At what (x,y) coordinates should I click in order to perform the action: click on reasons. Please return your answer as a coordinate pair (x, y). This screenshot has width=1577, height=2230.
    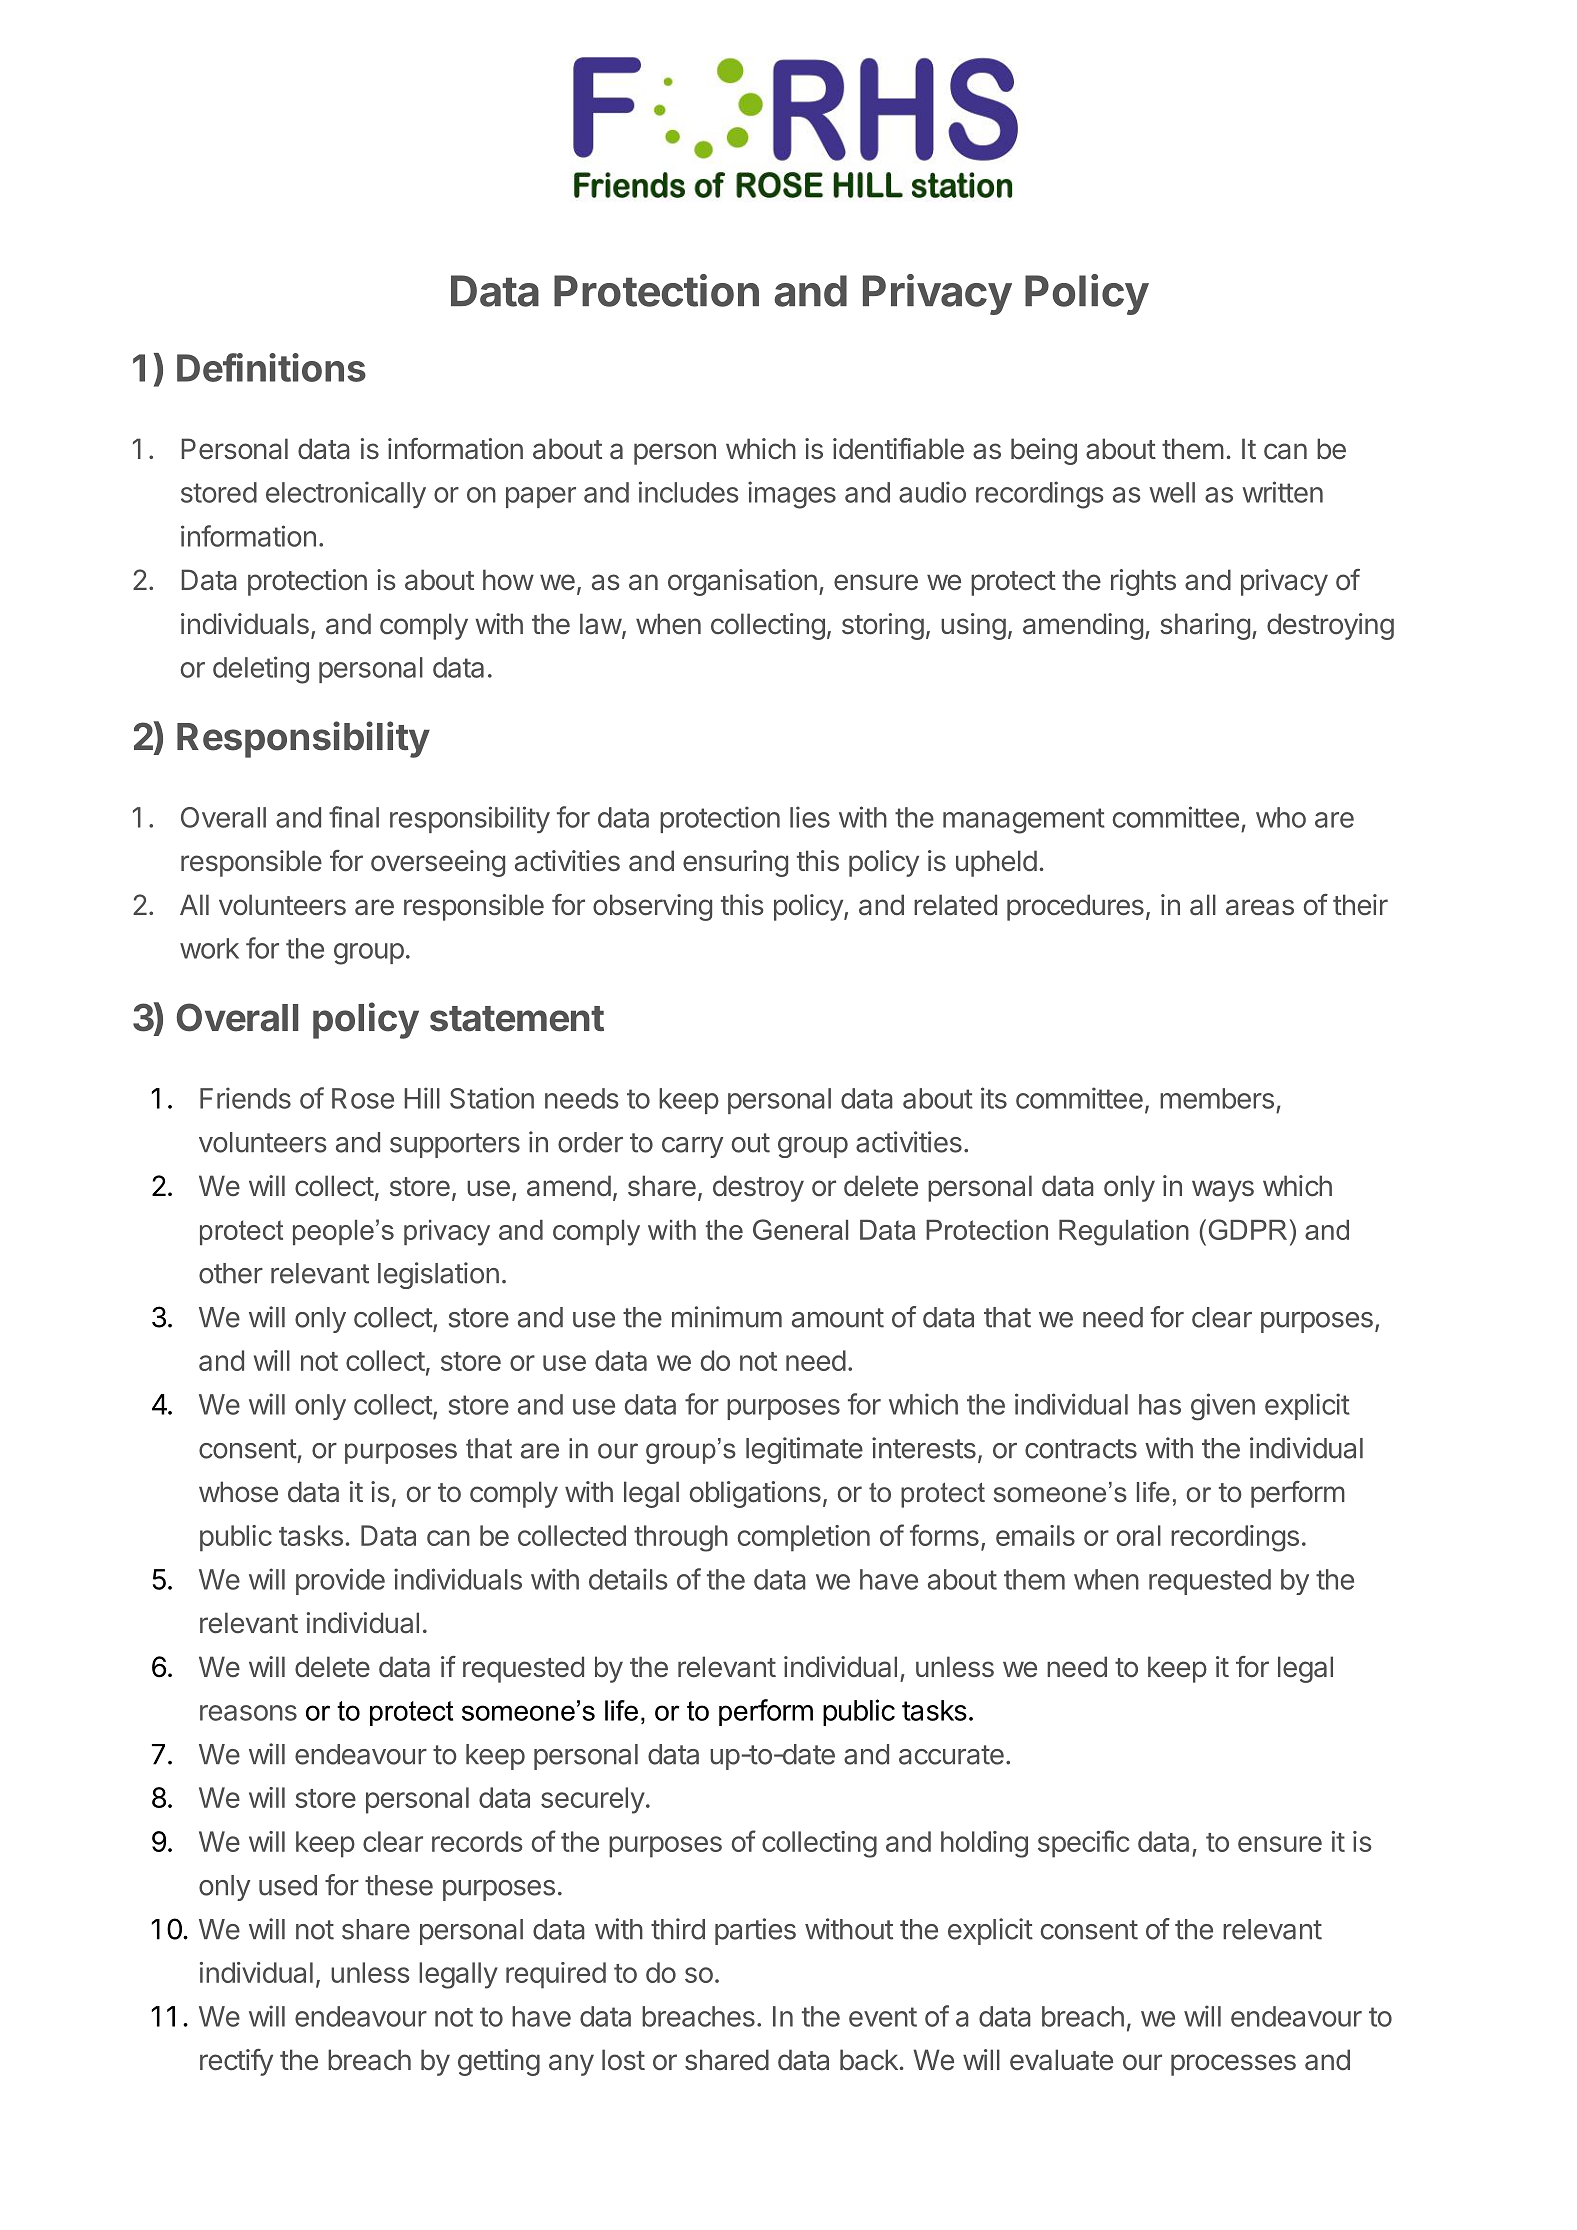
    Looking at the image, I should click on (248, 1713).
